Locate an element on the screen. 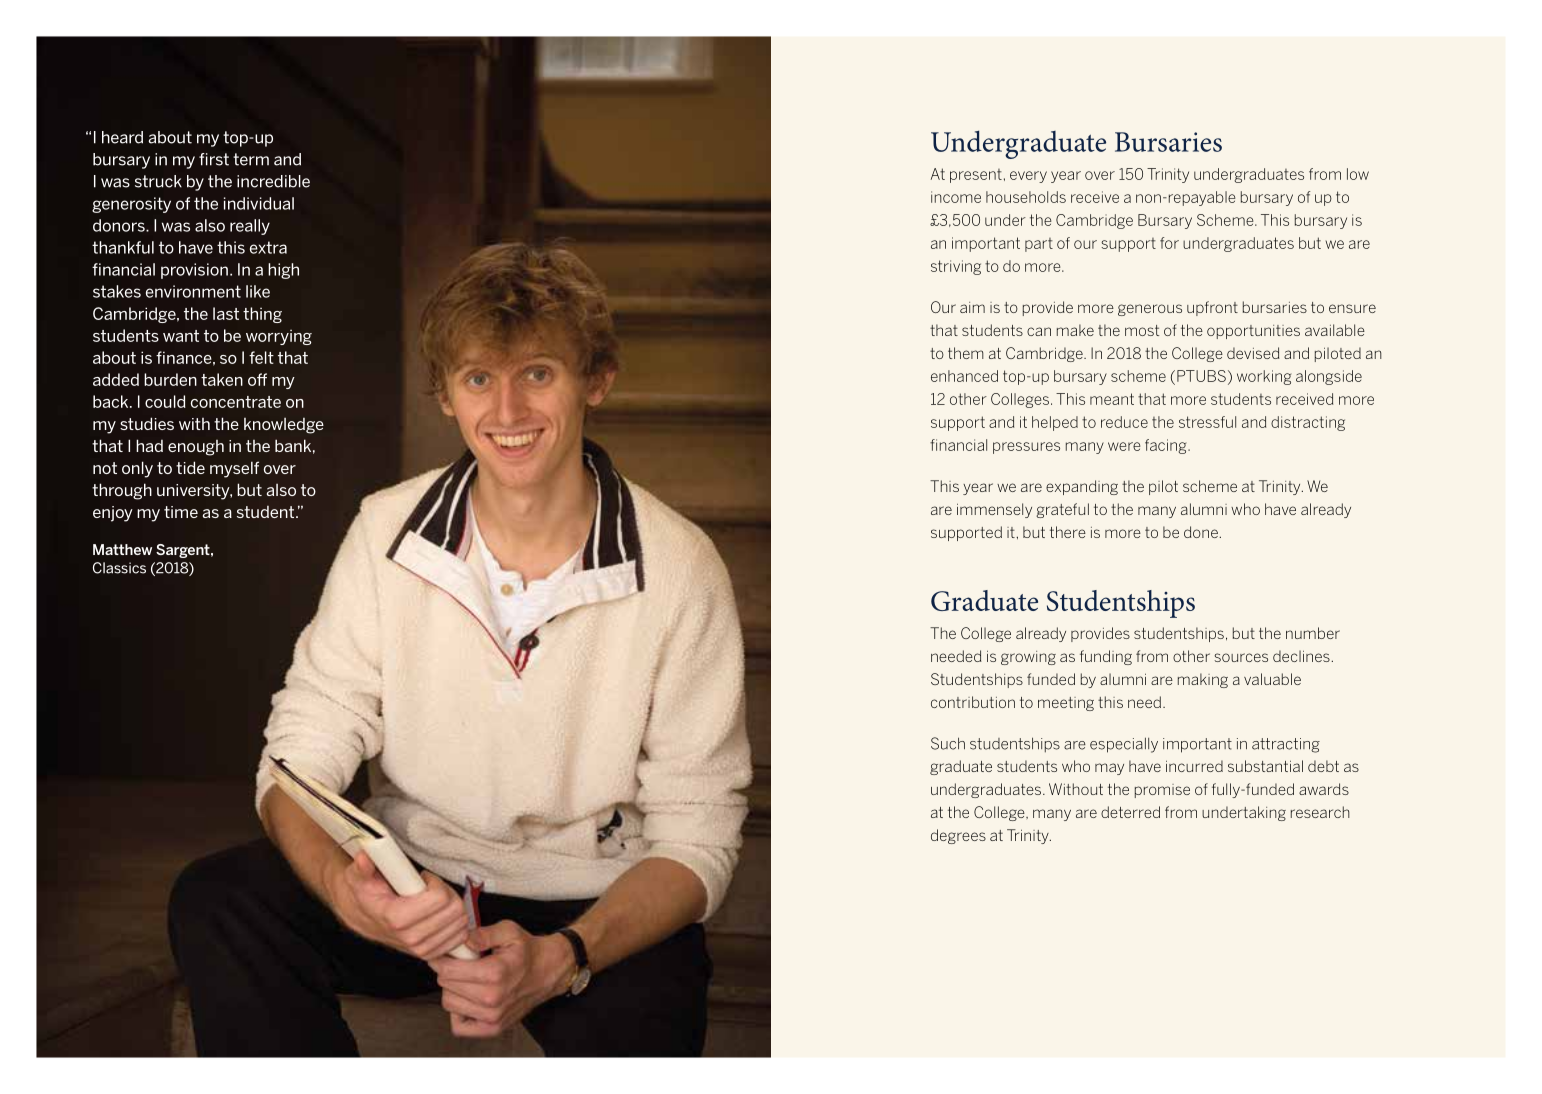 The image size is (1542, 1094). Classics is located at coordinates (119, 568).
